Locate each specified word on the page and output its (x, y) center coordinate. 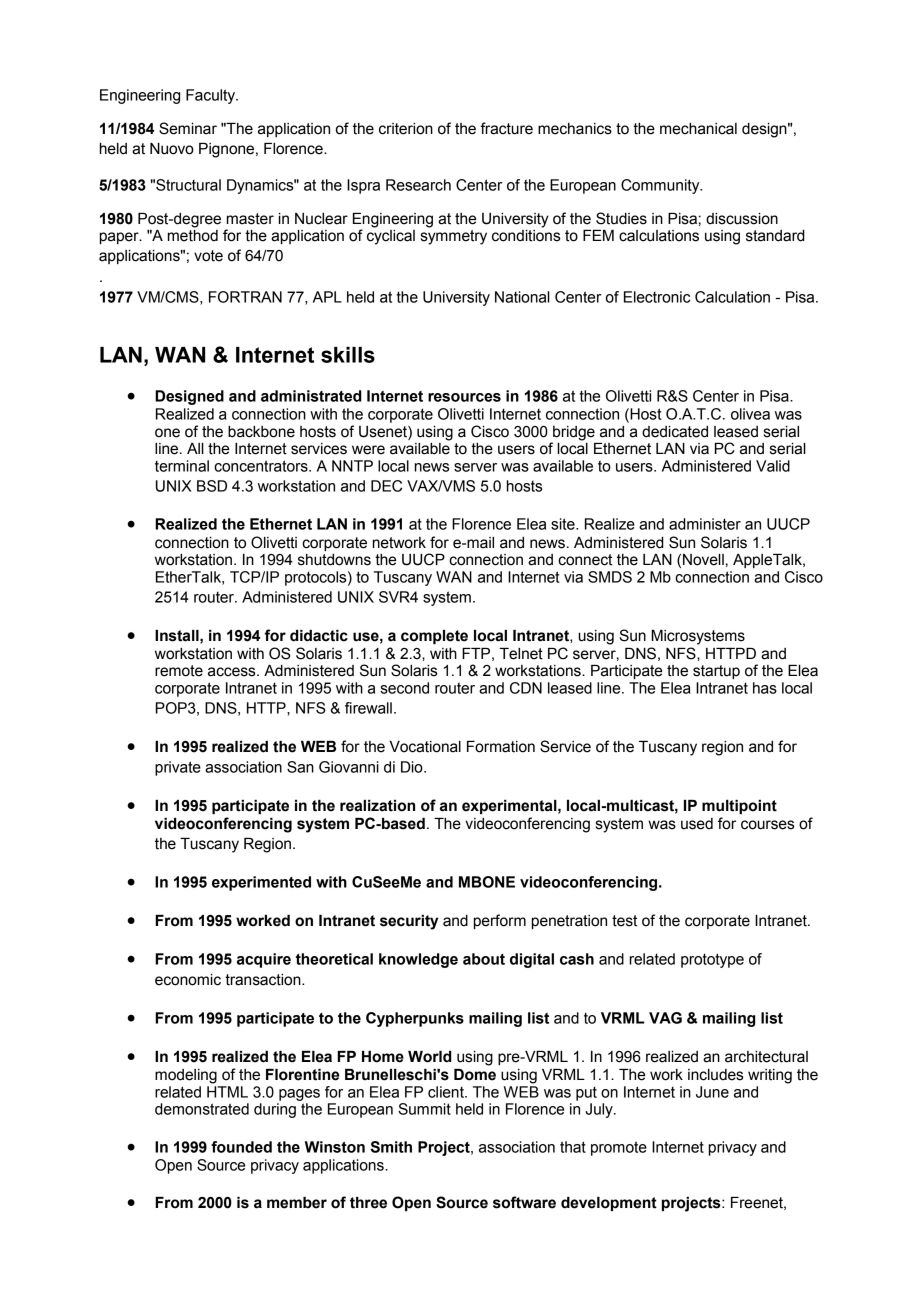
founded (241, 1147)
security (409, 922)
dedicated (675, 432)
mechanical (698, 129)
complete (434, 637)
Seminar (188, 128)
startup (716, 672)
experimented (261, 883)
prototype (712, 960)
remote (179, 671)
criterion (406, 129)
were (368, 450)
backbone (261, 432)
